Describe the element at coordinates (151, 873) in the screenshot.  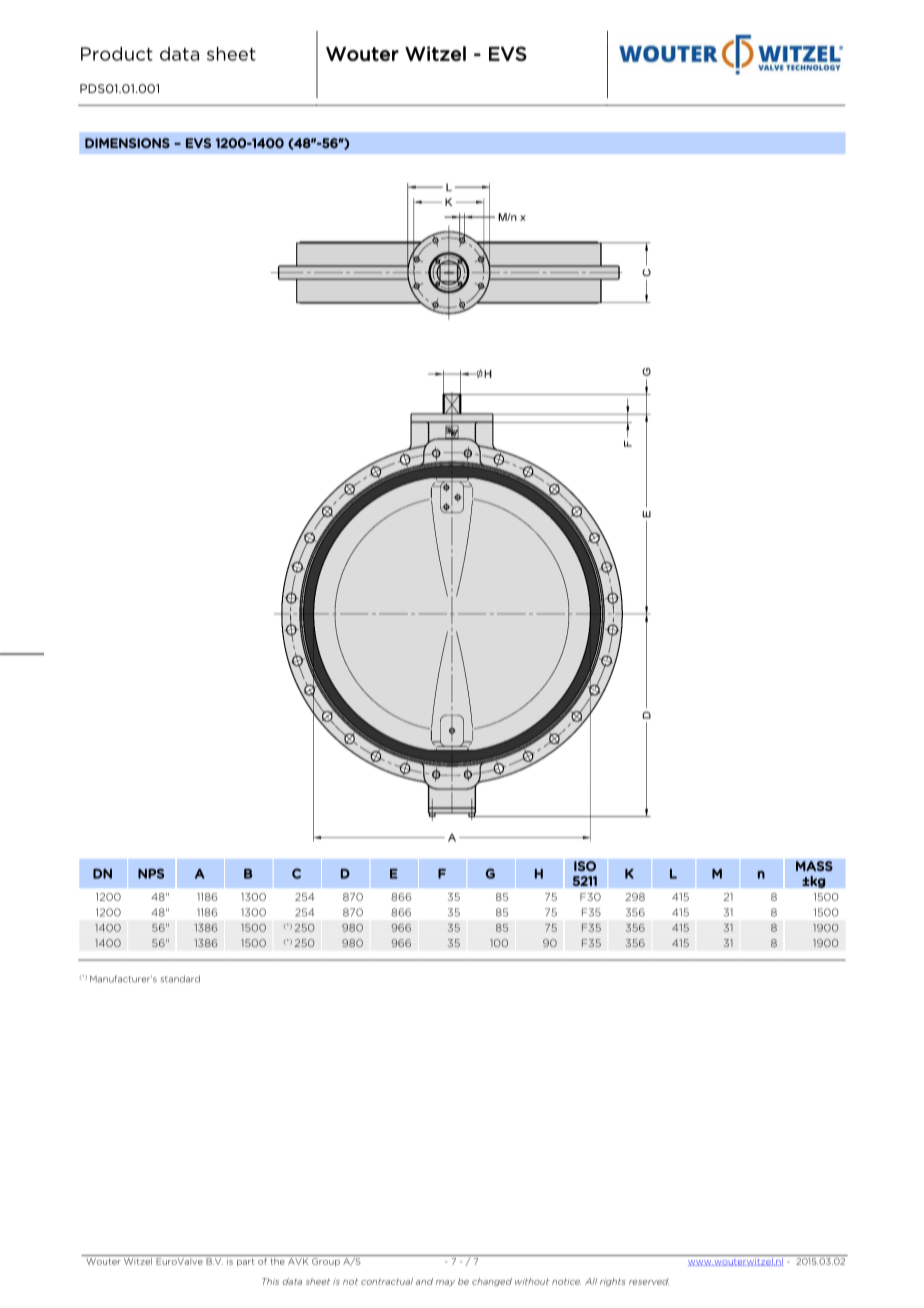
I see `NPS` at that location.
